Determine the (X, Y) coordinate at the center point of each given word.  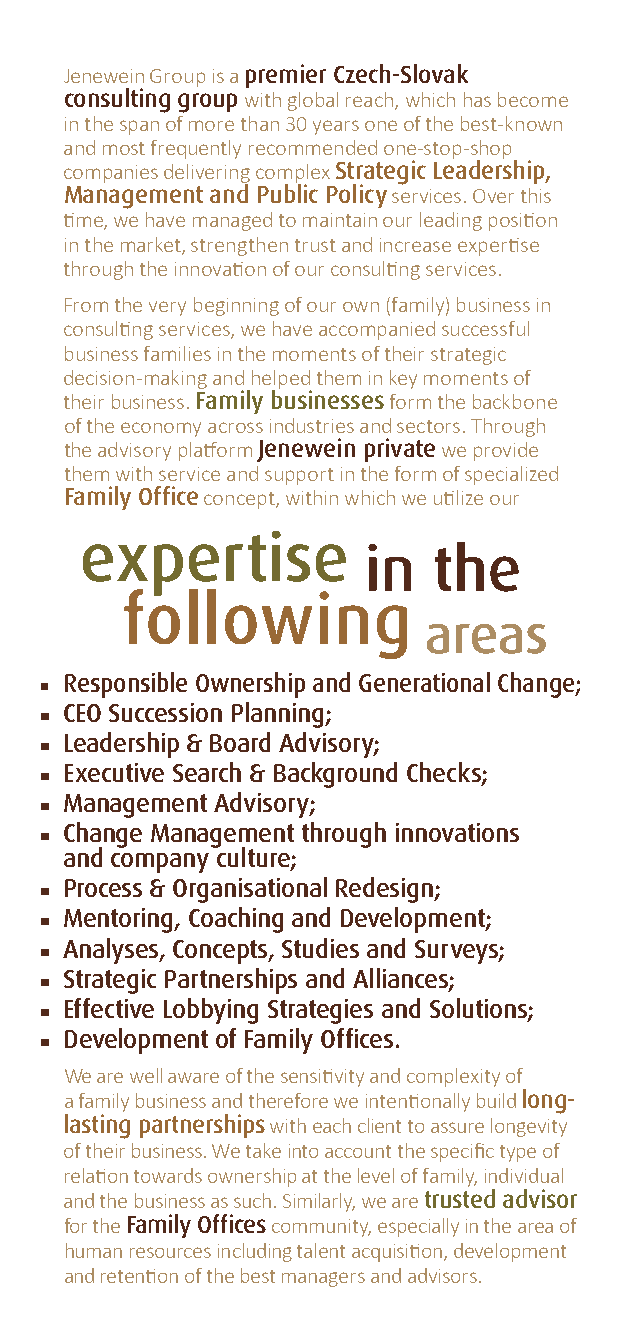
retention (139, 1276)
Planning (279, 715)
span (139, 127)
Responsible (126, 685)
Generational (424, 682)
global (313, 101)
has (477, 99)
